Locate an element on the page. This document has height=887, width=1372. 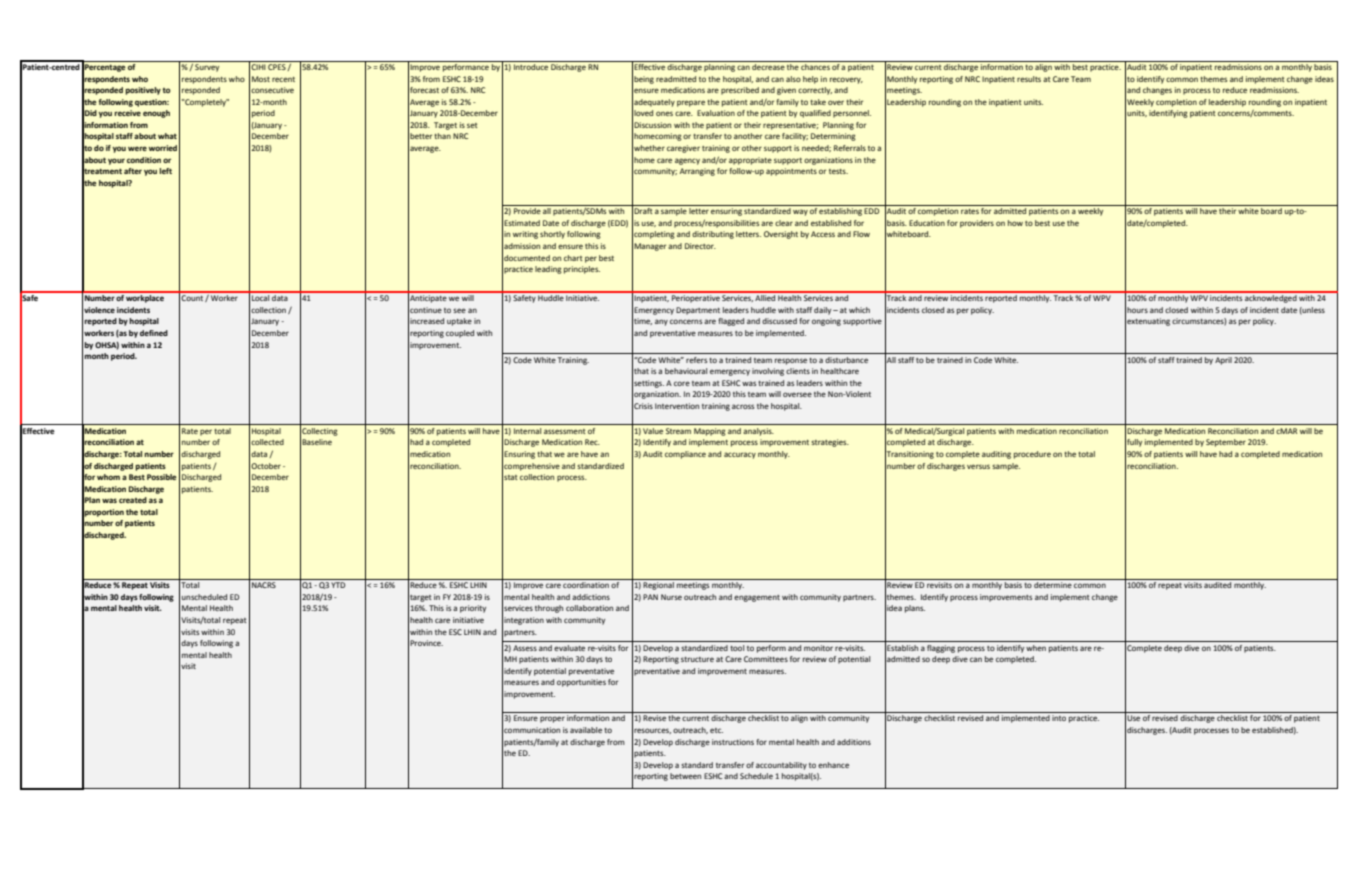
procedure is located at coordinates (1032, 455).
